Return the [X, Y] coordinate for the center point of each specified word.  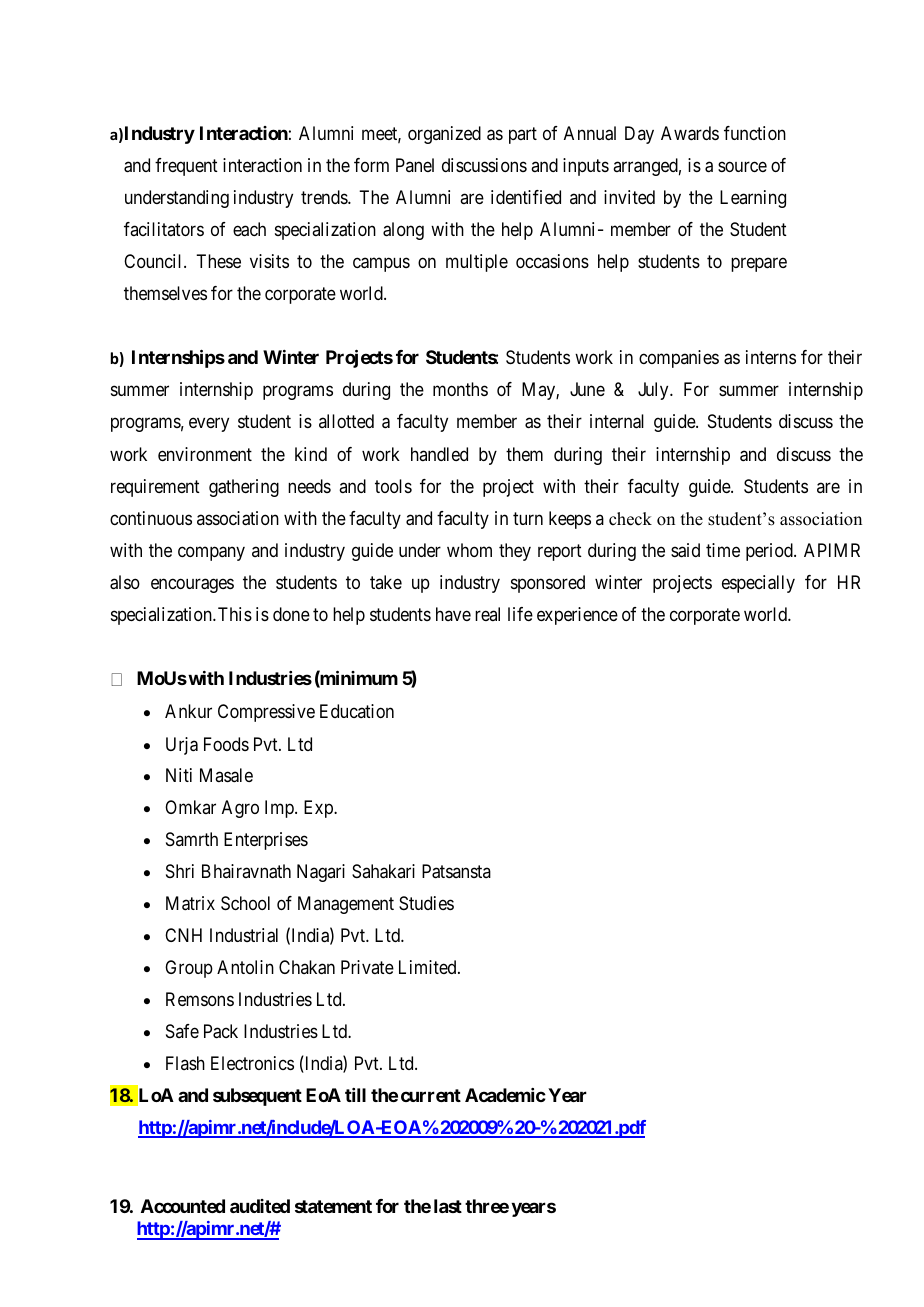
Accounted [183, 1206]
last [448, 1206]
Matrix [190, 903]
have [453, 614]
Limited [429, 967]
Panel [415, 165]
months [460, 389]
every [209, 425]
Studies [426, 903]
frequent [186, 167]
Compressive [266, 713]
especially [758, 584]
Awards [690, 133]
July [654, 391]
